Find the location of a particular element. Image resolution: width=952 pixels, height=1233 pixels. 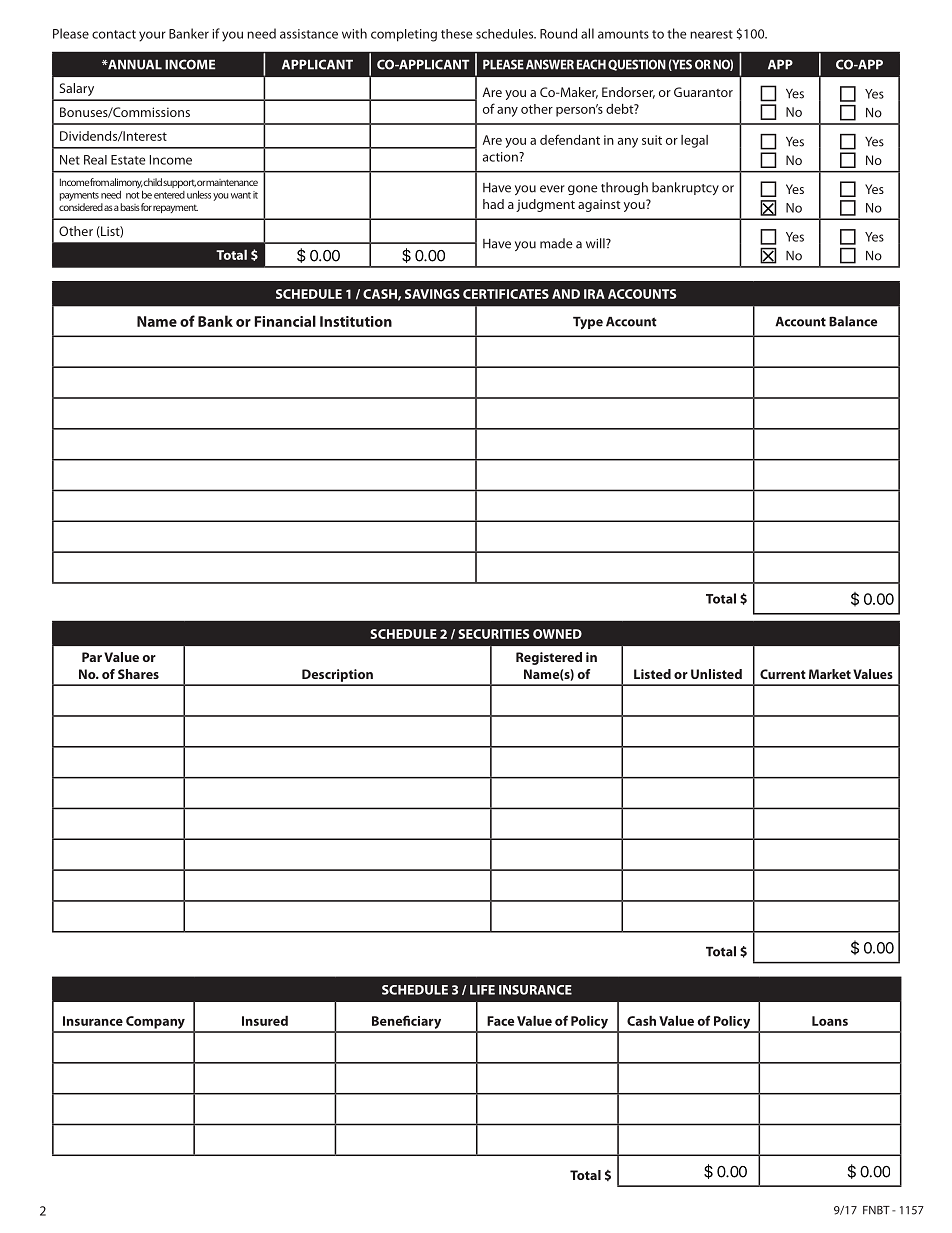

your is located at coordinates (152, 36).
